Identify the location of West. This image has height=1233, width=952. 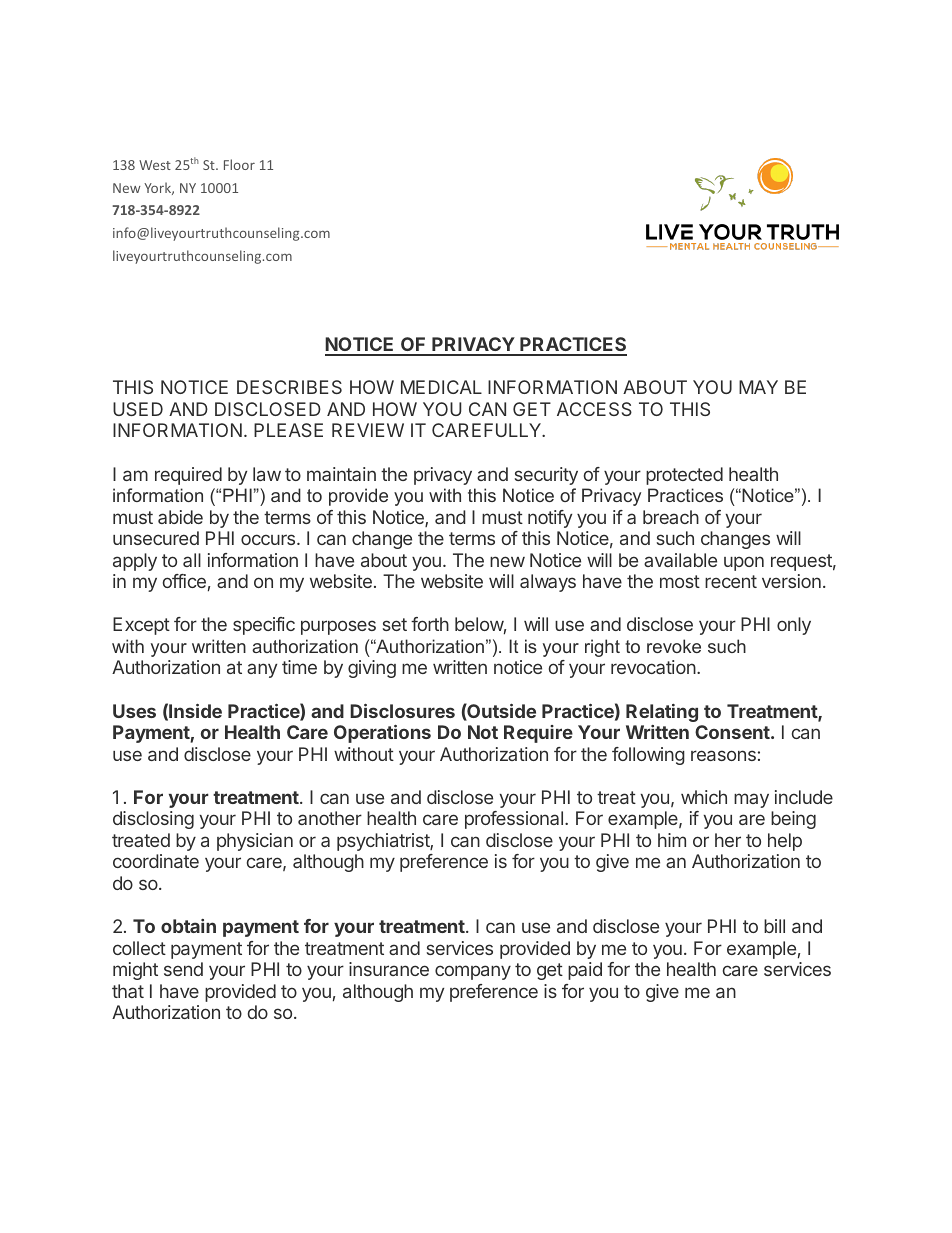
(155, 165).
